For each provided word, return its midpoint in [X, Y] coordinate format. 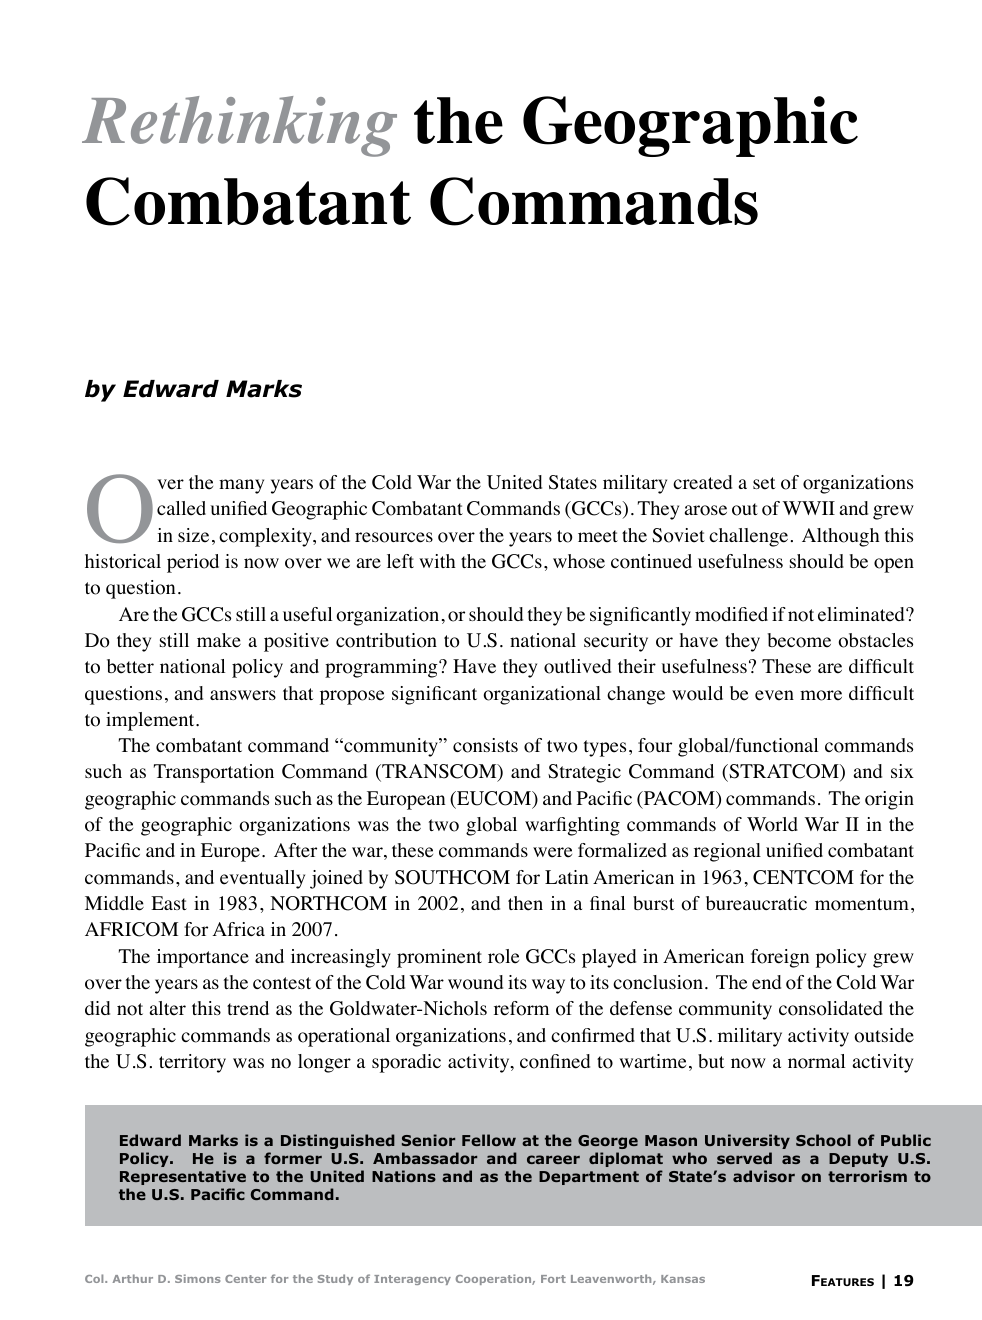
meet [598, 536]
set [764, 483]
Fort [553, 1279]
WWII [809, 508]
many [241, 486]
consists [485, 745]
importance [203, 958]
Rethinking [239, 126]
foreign [780, 958]
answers [243, 695]
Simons [197, 1278]
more [821, 695]
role [503, 956]
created [702, 482]
